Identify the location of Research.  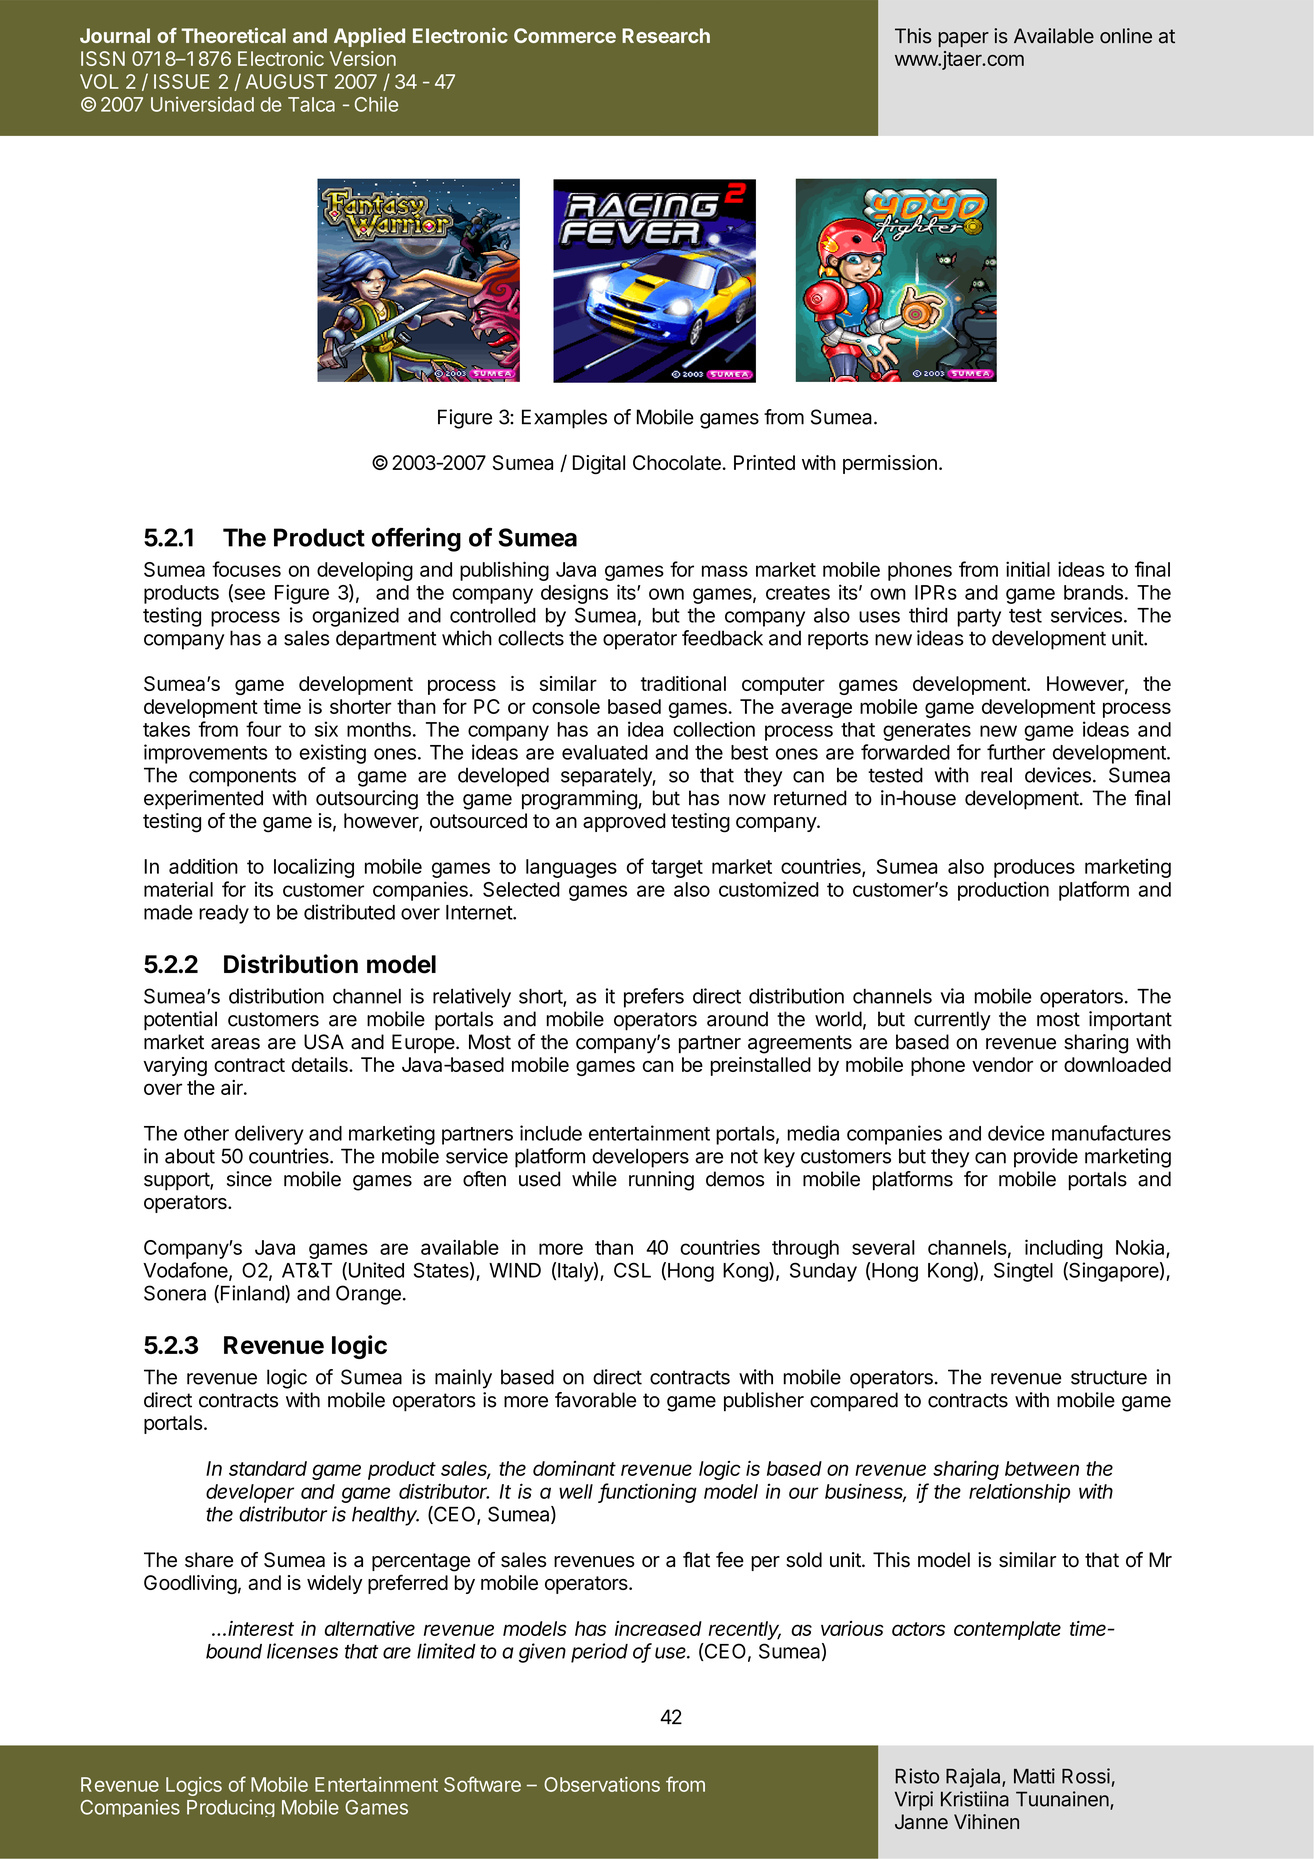
(666, 35).
